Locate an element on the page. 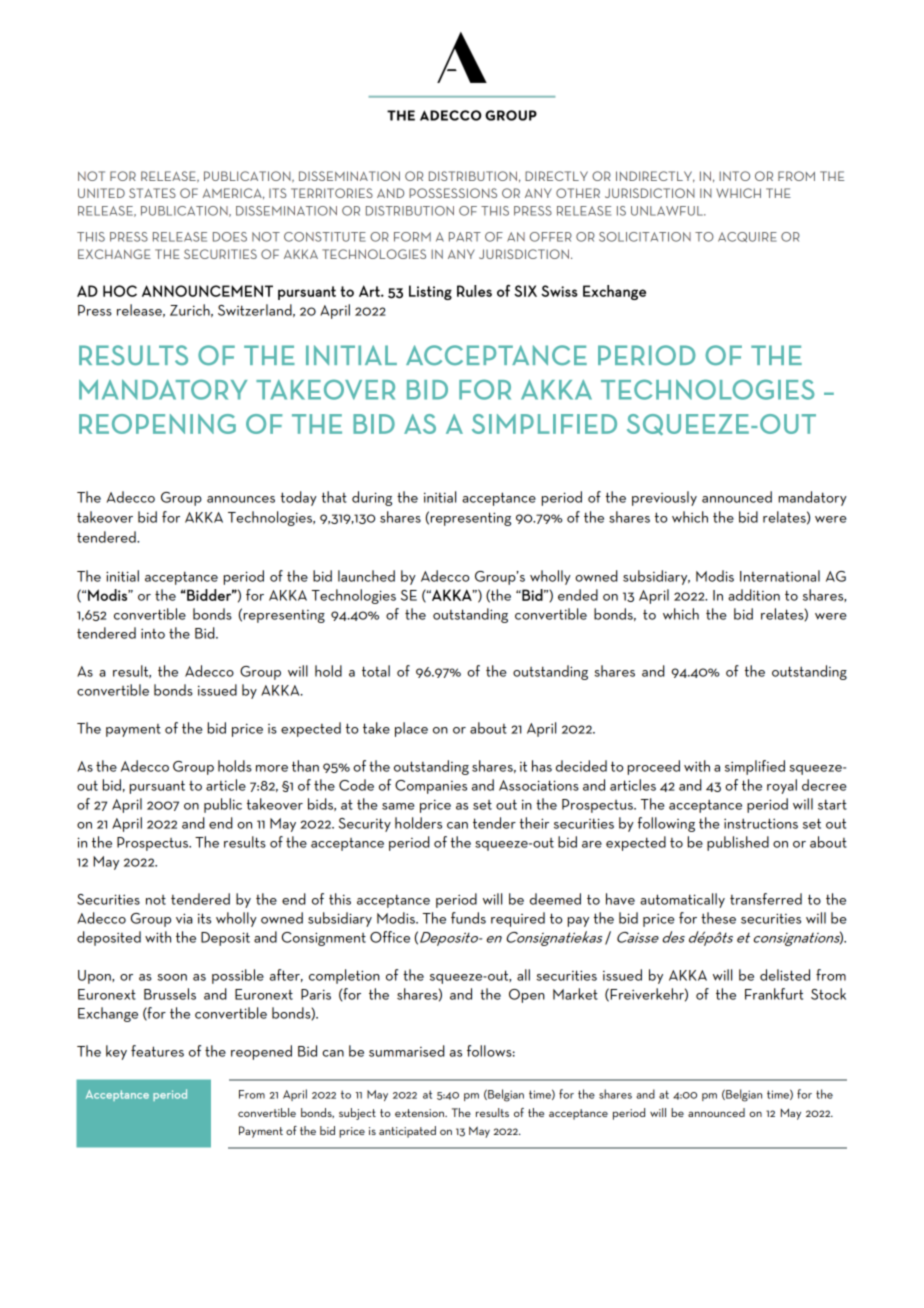 The width and height of the page is (924, 1308). addition is located at coordinates (754, 595).
